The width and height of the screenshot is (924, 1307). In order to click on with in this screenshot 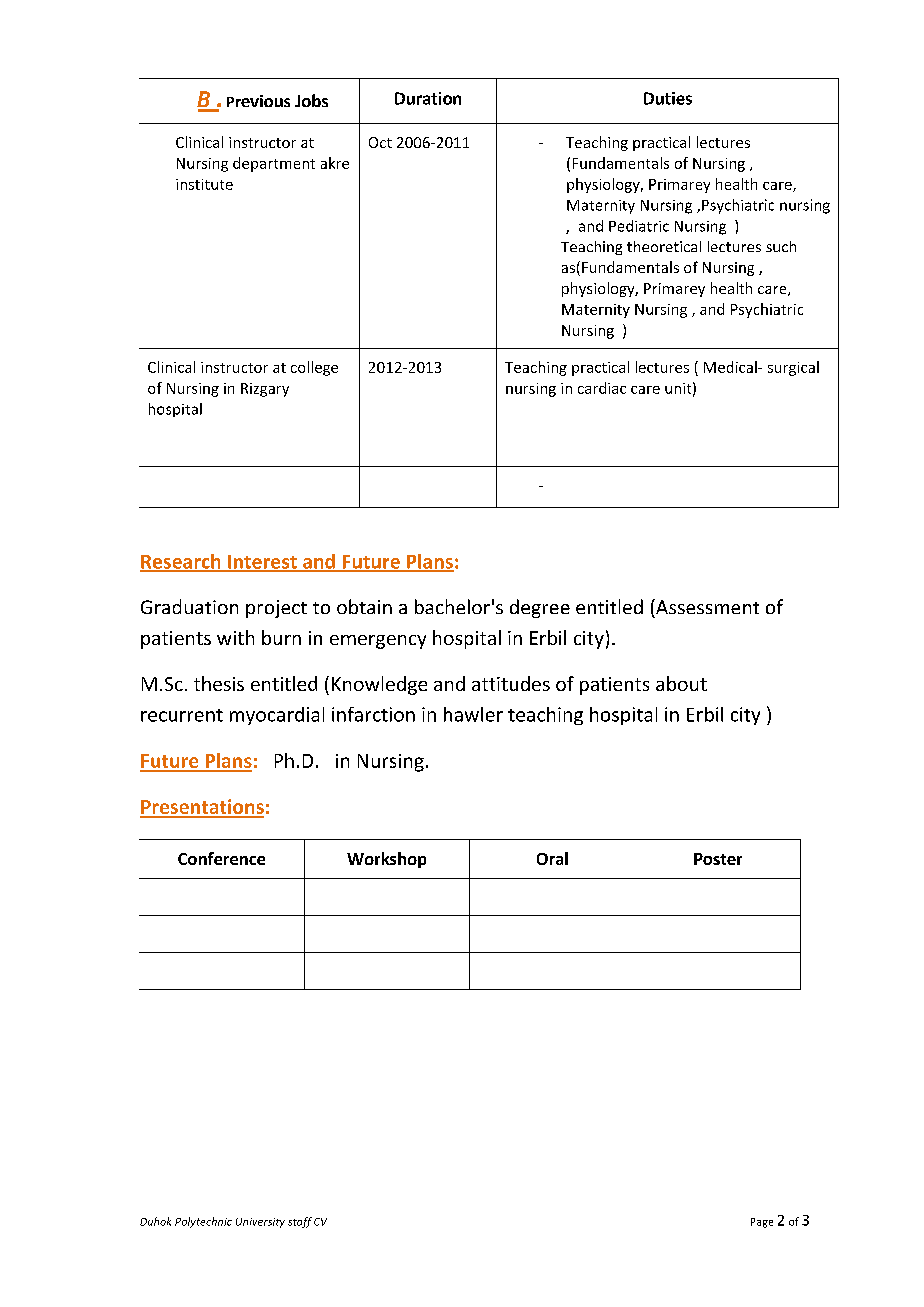, I will do `click(235, 637)`.
